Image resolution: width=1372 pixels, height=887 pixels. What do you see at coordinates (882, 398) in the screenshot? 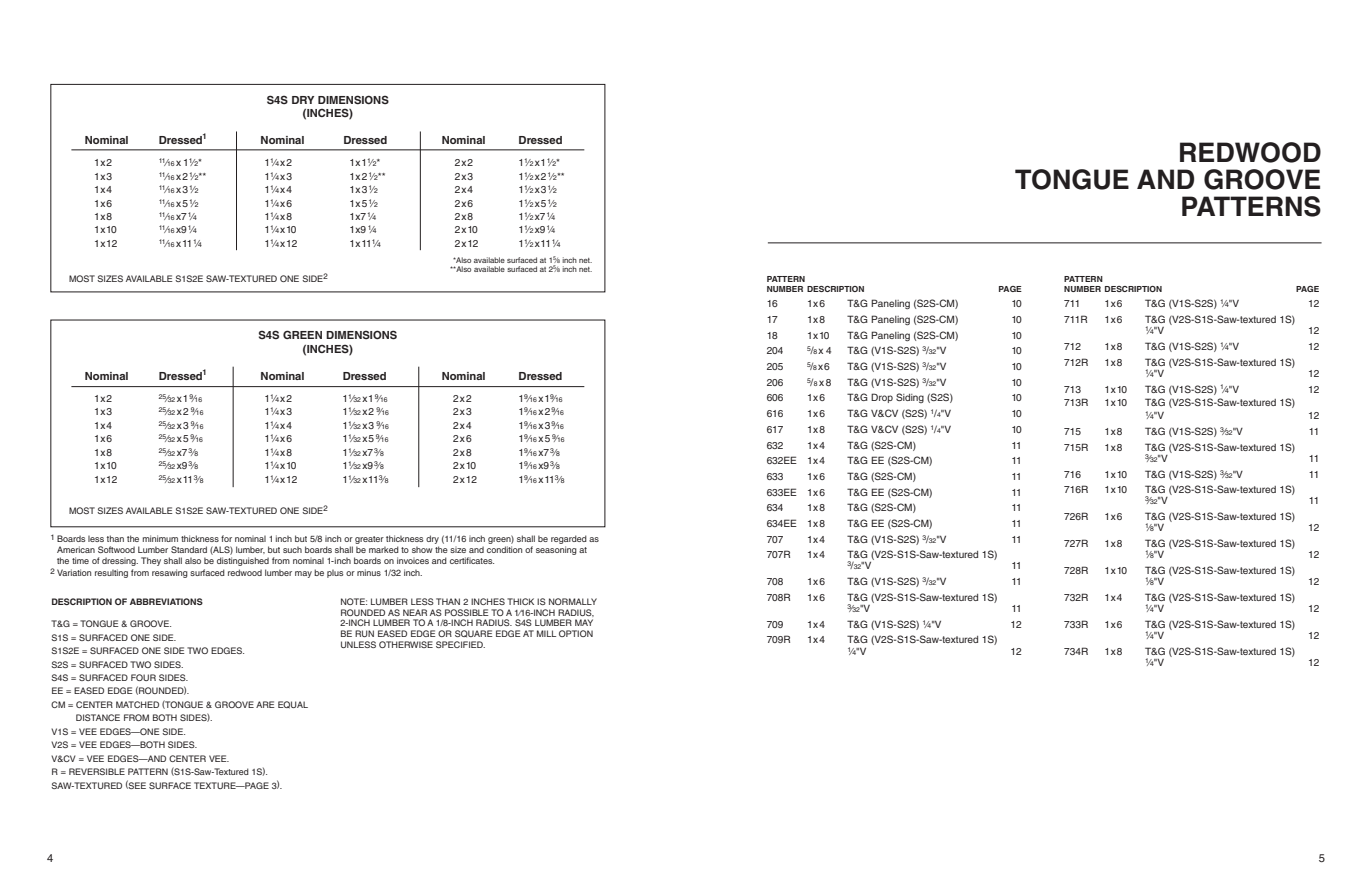
I see `Drop` at bounding box center [882, 398].
